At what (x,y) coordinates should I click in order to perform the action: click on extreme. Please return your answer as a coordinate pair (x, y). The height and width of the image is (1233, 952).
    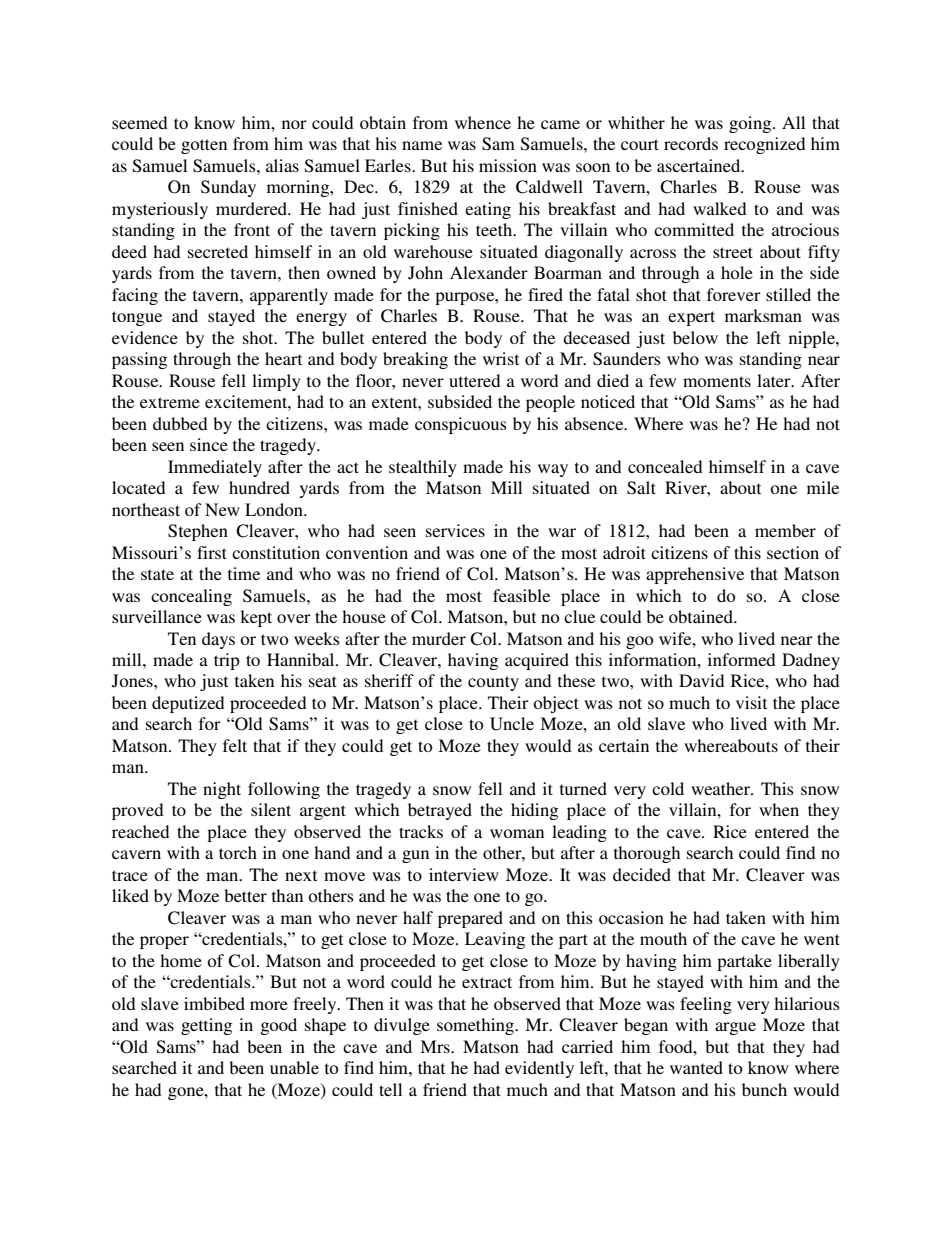
    Looking at the image, I should click on (170, 402).
